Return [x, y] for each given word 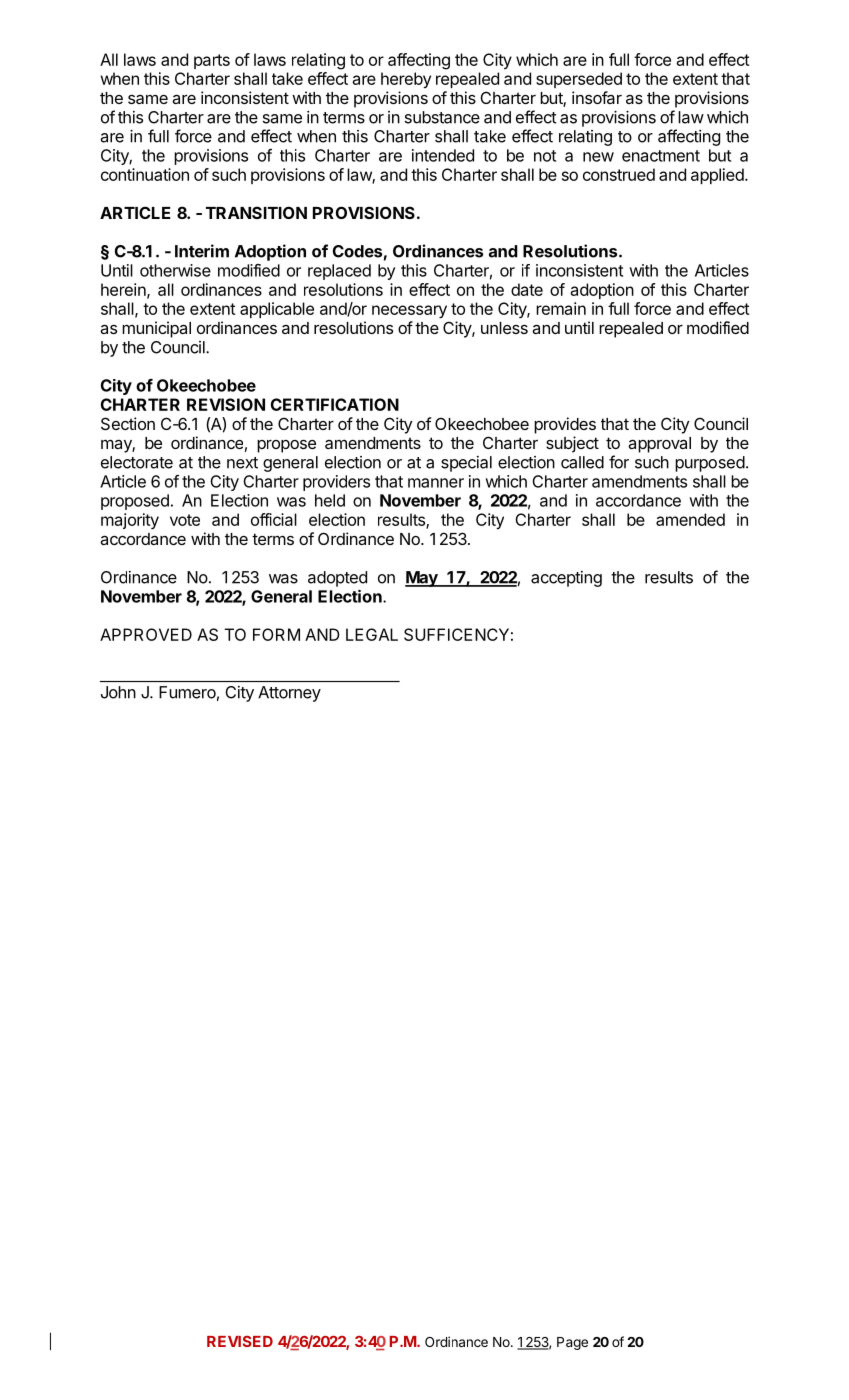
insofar [597, 97]
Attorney [289, 694]
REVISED [240, 1341]
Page [572, 1343]
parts [212, 61]
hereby [406, 80]
